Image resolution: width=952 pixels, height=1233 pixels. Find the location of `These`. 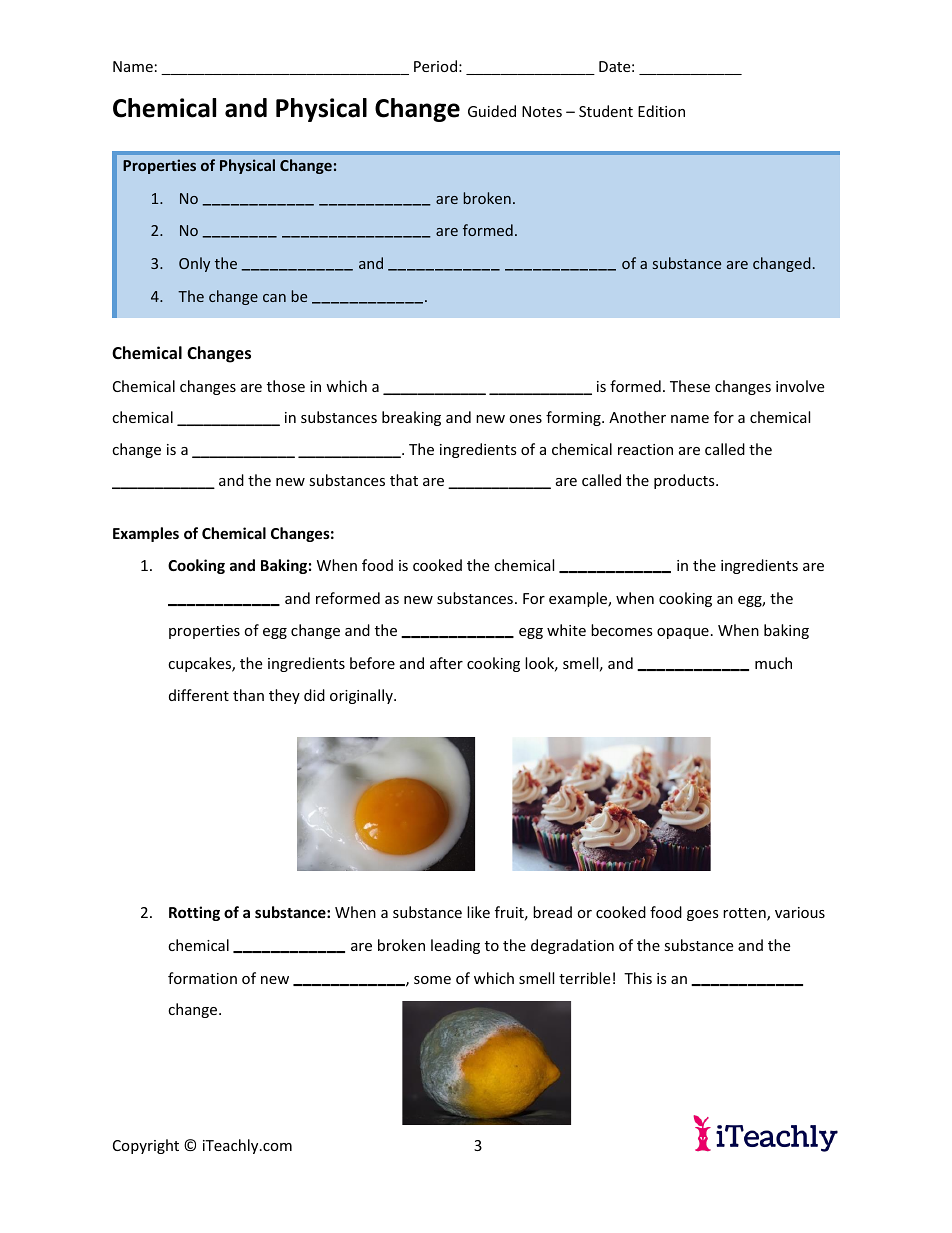

These is located at coordinates (690, 386).
